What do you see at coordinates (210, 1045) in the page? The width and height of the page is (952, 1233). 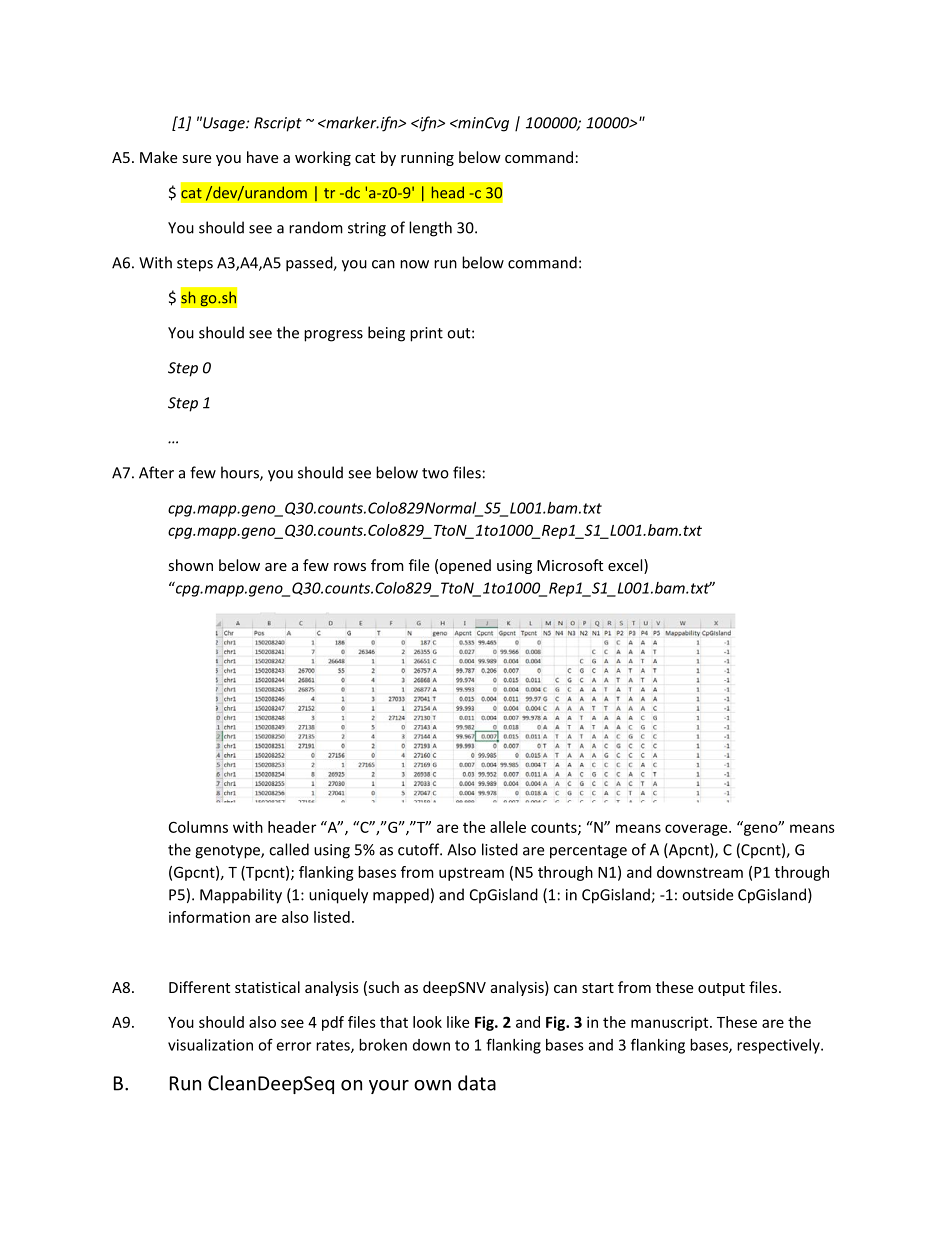 I see `visualization` at bounding box center [210, 1045].
